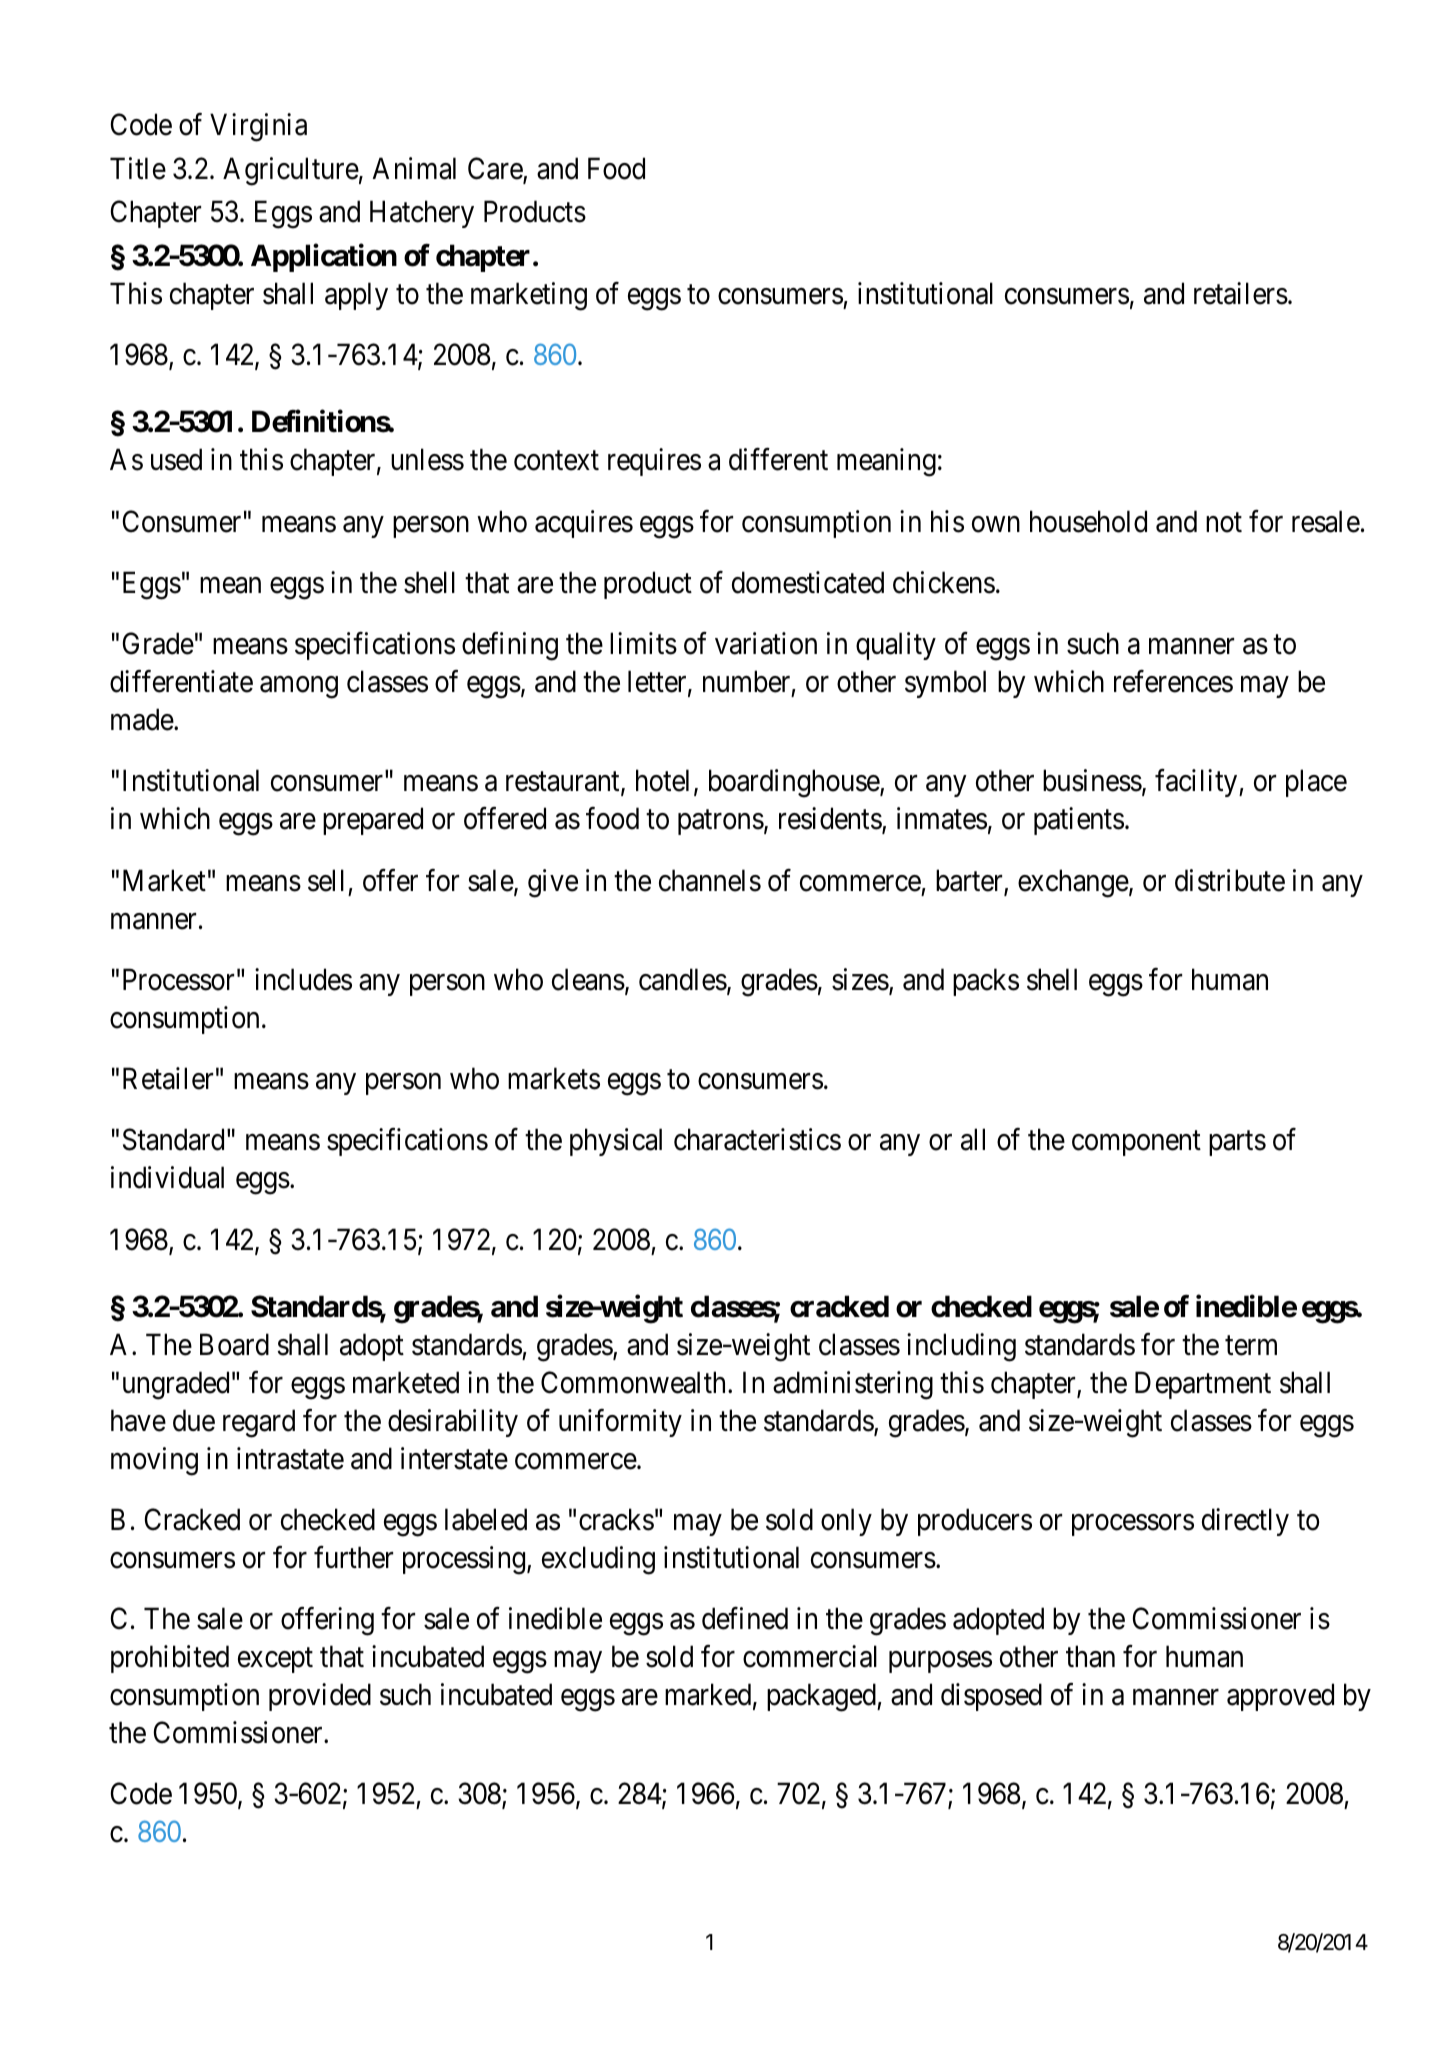 The image size is (1447, 2048). Describe the element at coordinates (291, 171) in the screenshot. I see `Agriculture` at that location.
